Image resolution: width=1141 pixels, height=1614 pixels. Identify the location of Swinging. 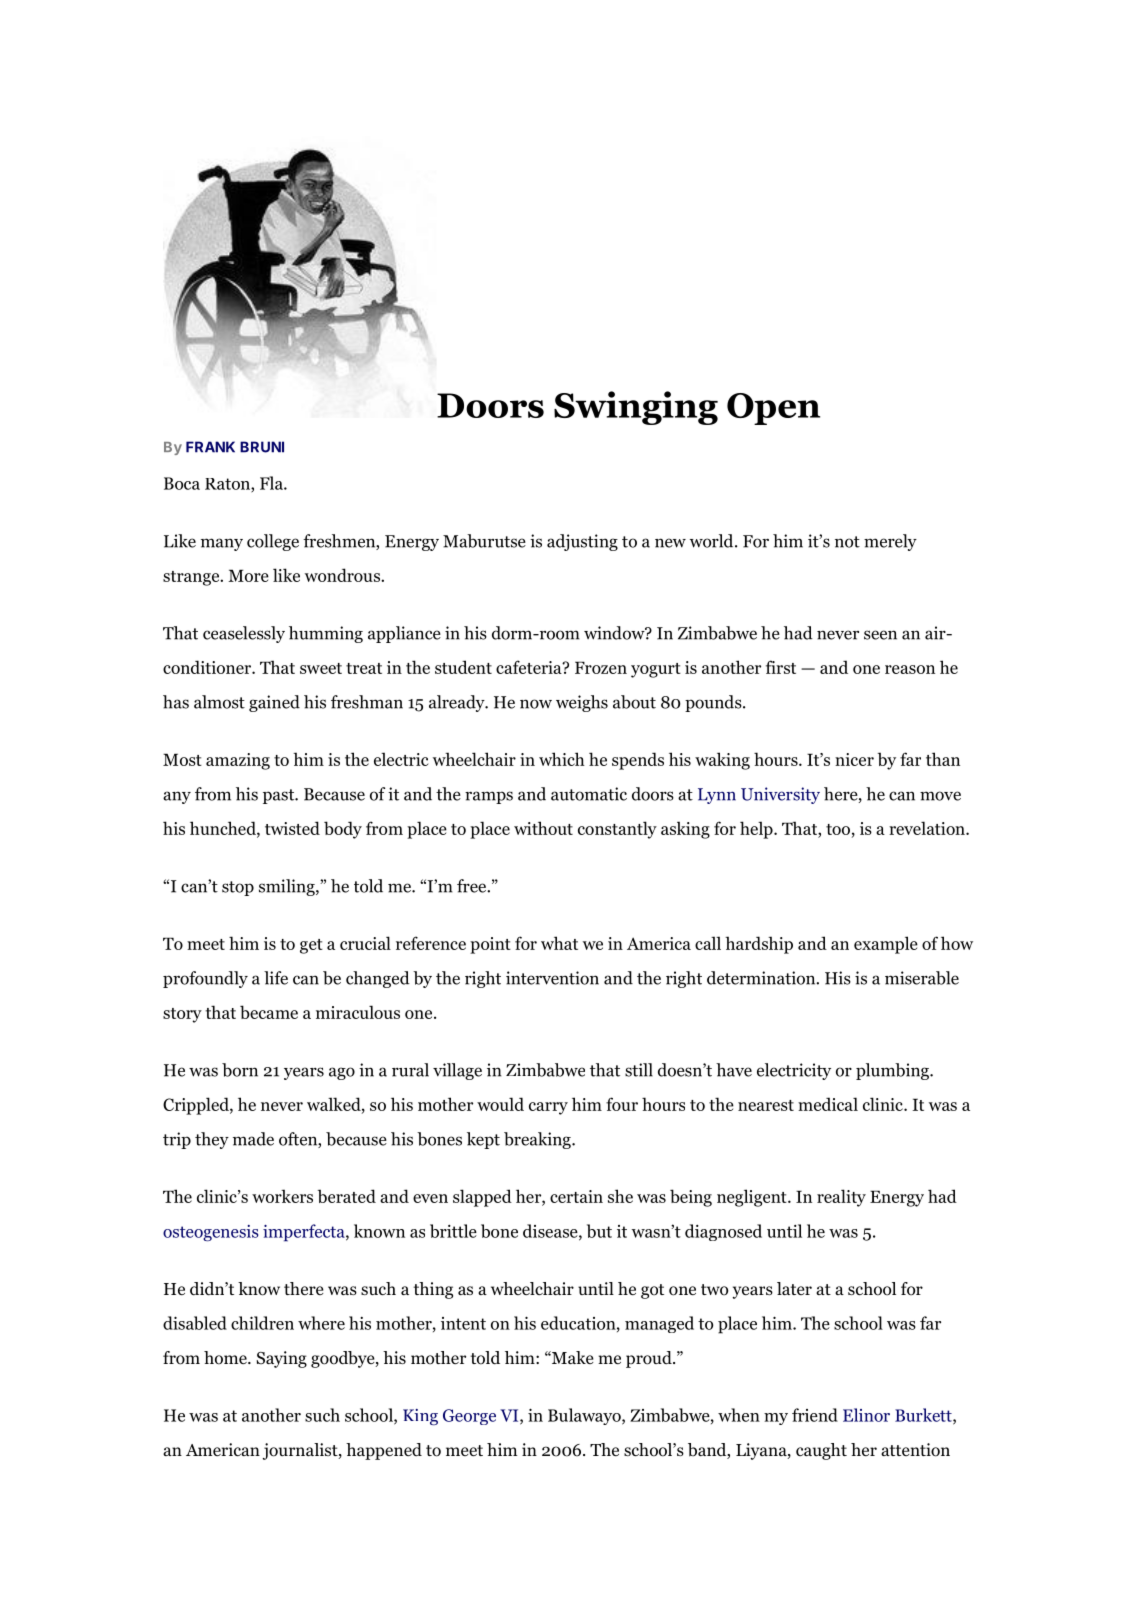
(636, 408).
